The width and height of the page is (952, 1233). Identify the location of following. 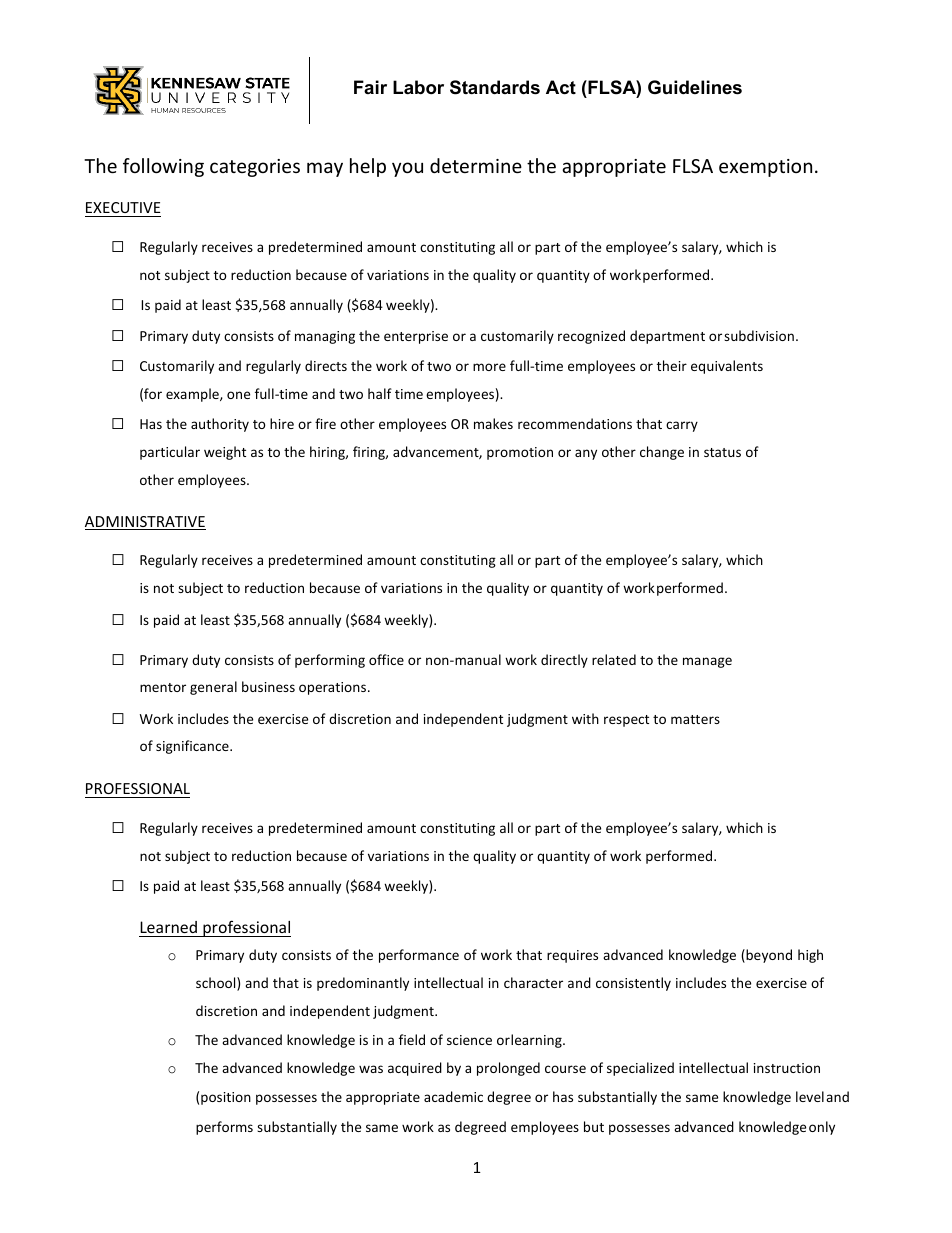
(163, 167).
